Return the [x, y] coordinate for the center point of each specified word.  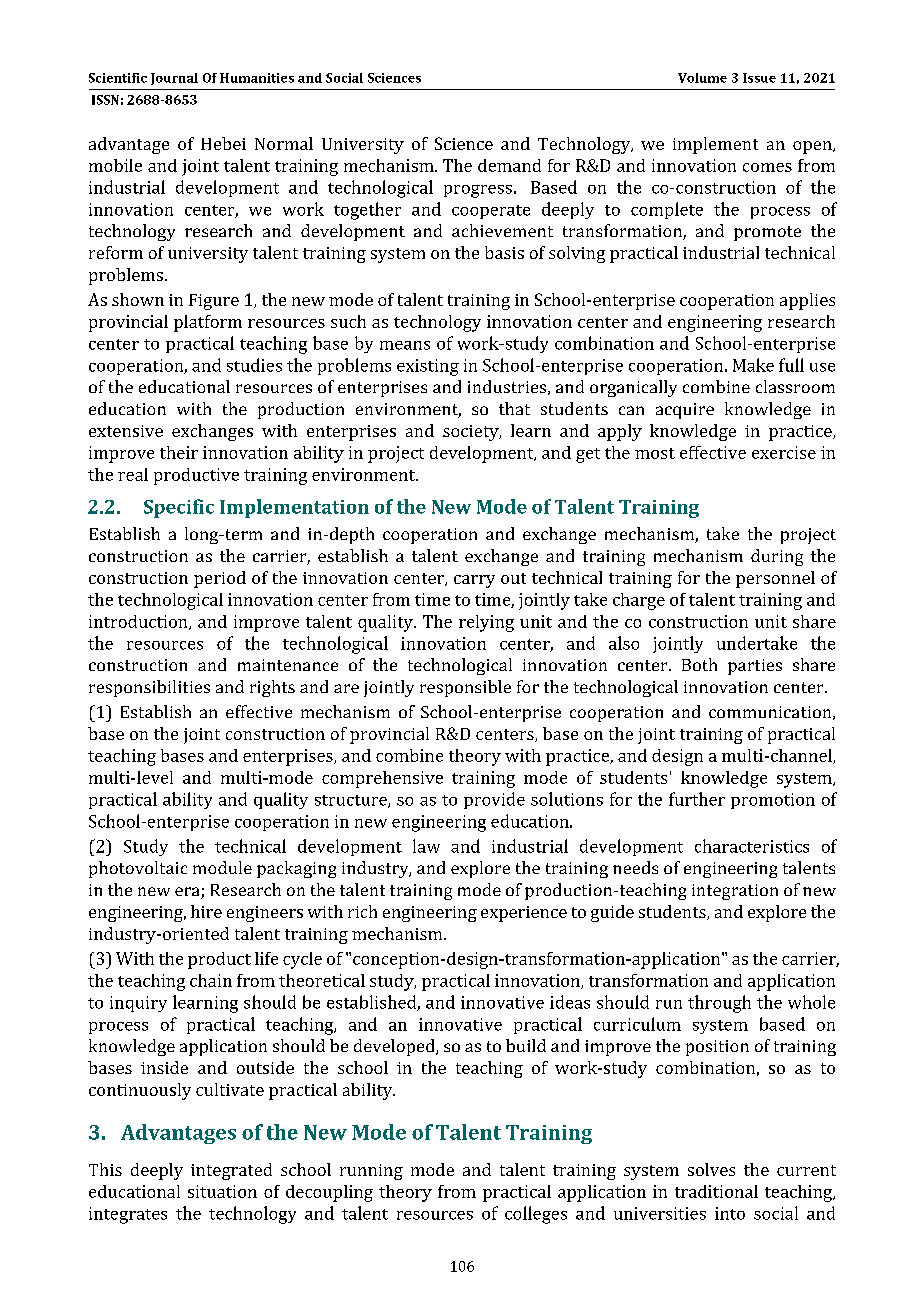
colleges [536, 1215]
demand [509, 165]
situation [222, 1191]
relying [486, 623]
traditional [716, 1191]
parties [755, 667]
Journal [174, 79]
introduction [139, 622]
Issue [759, 78]
